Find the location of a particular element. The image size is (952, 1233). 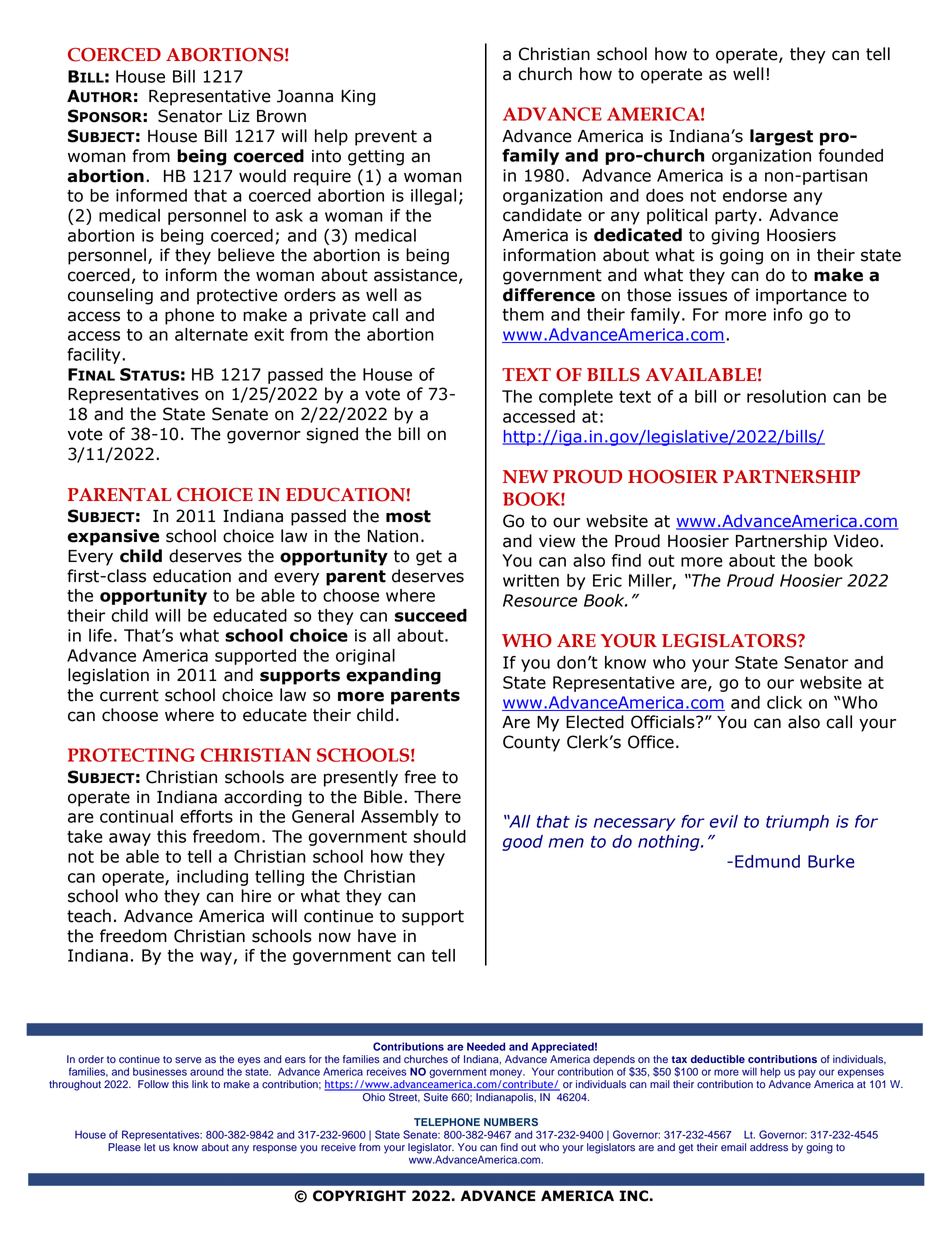

Liz is located at coordinates (239, 116).
